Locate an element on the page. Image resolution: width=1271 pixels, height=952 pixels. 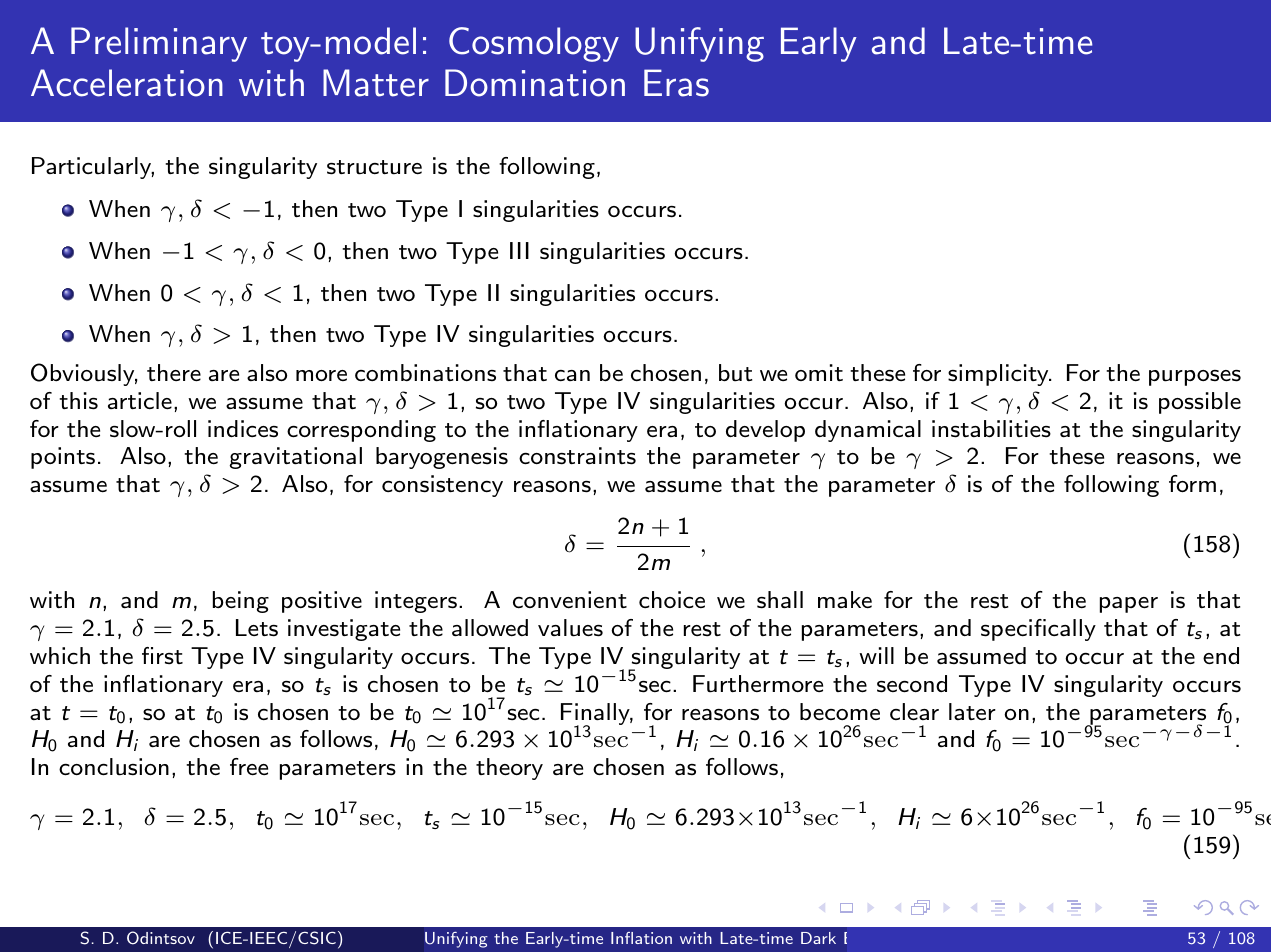
values is located at coordinates (570, 628).
